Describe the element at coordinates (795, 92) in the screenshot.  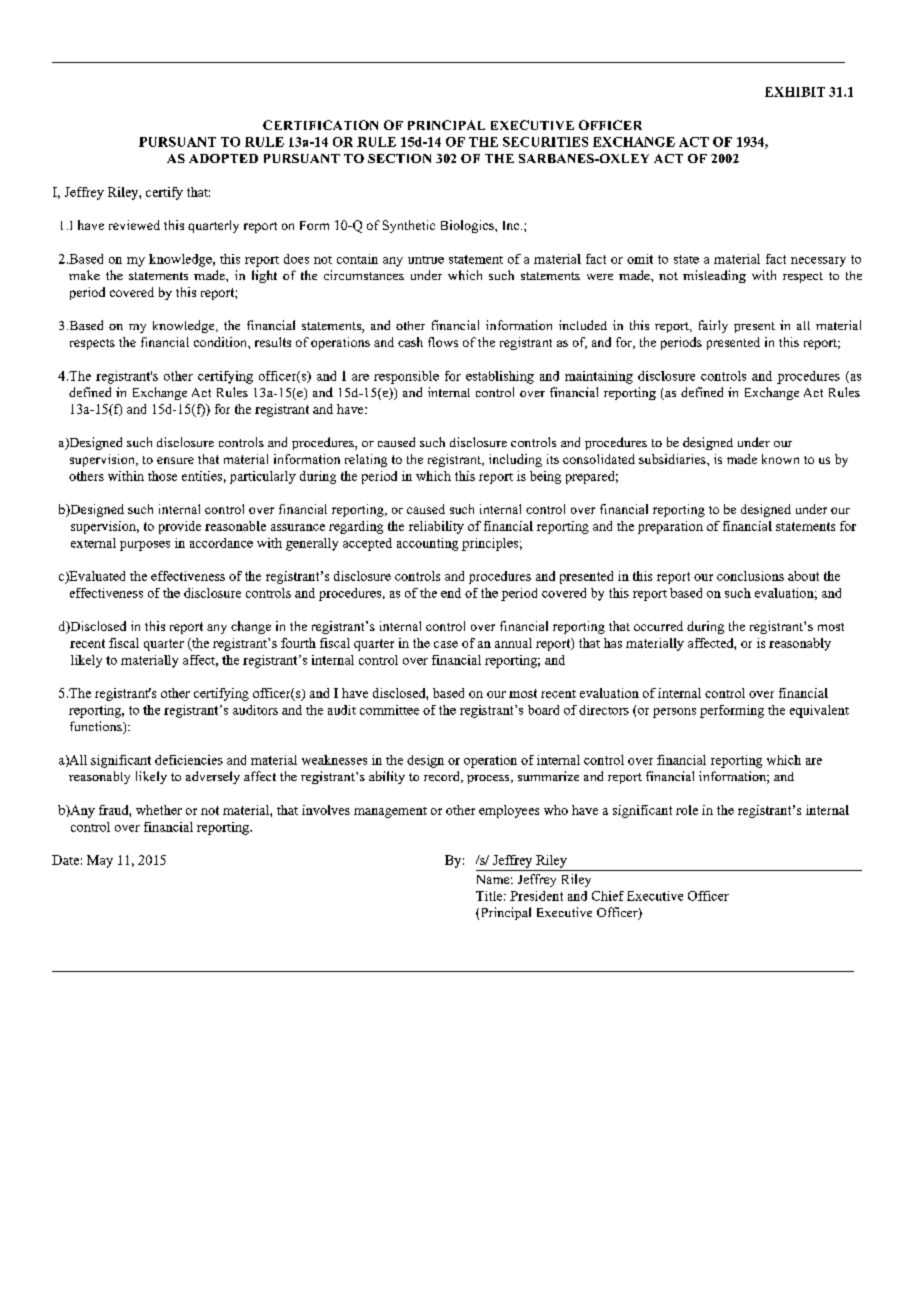
I see `EXHIBIT` at that location.
